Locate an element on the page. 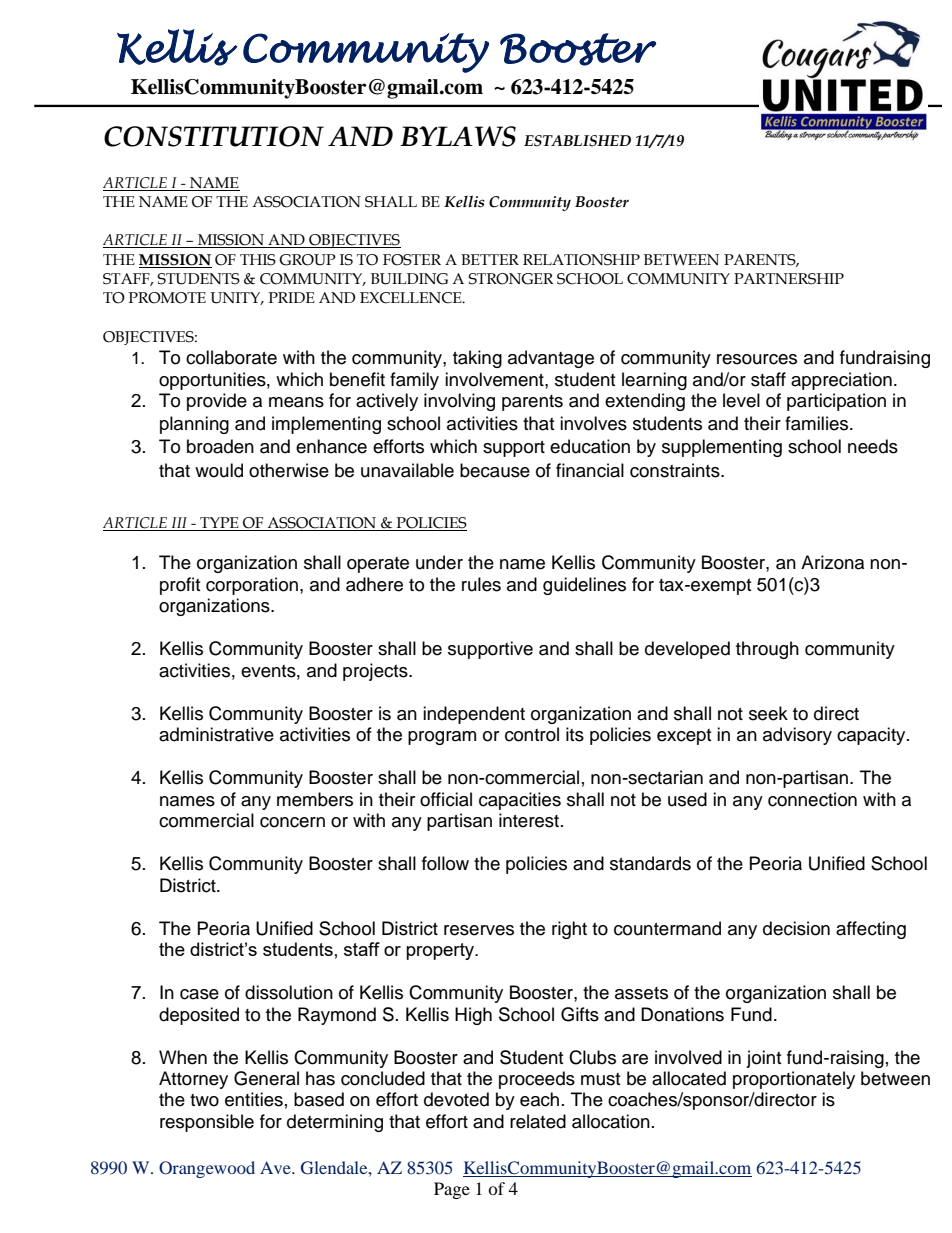 Image resolution: width=952 pixels, height=1233 pixels. PARTNERSHIP is located at coordinates (789, 279).
